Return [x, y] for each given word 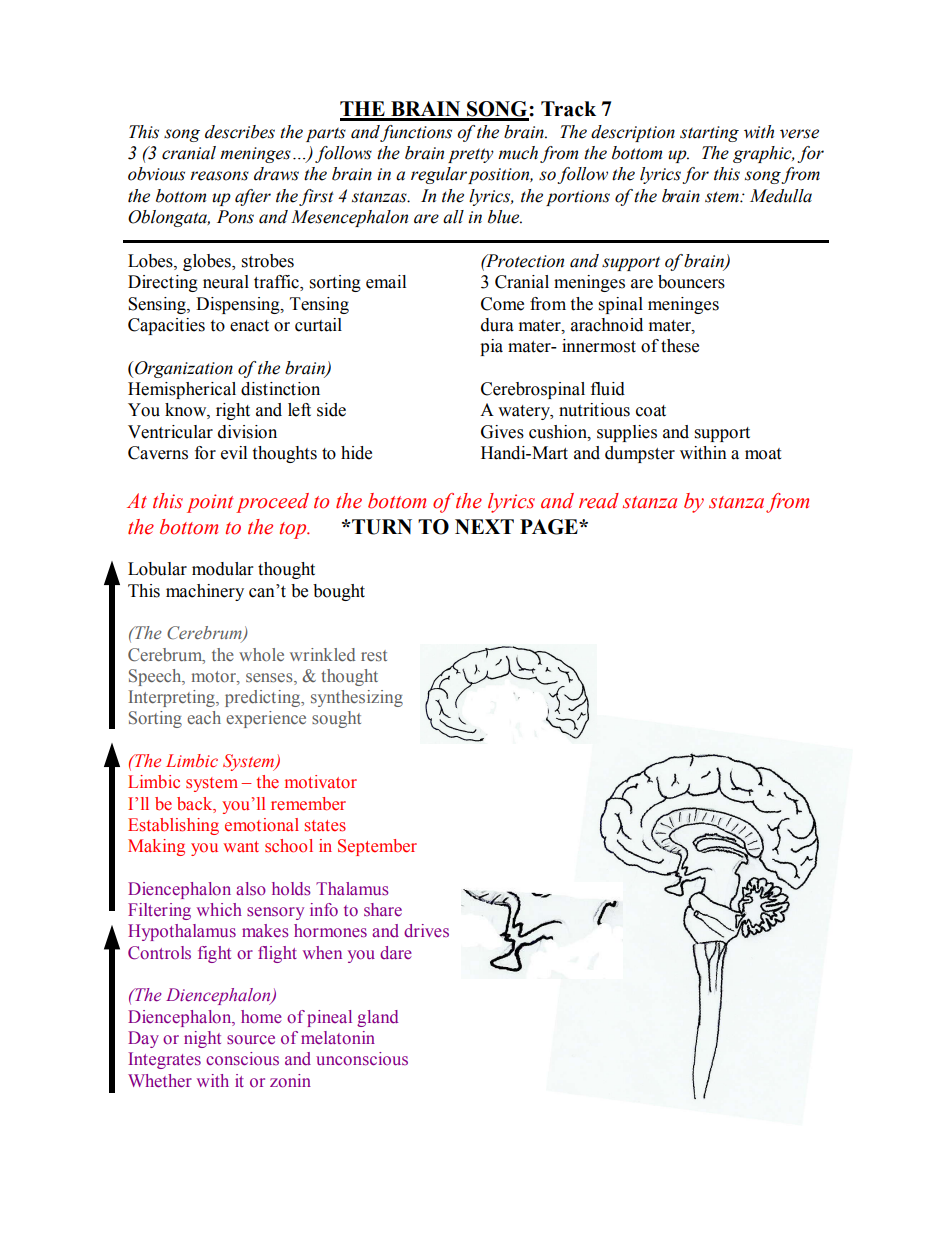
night [202, 1039]
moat [763, 454]
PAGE [550, 527]
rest [374, 655]
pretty [471, 155]
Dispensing [239, 305]
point [210, 503]
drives [426, 930]
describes [240, 132]
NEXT [484, 526]
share [383, 910]
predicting [263, 698]
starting [709, 134]
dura [497, 325]
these [680, 346]
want [241, 846]
